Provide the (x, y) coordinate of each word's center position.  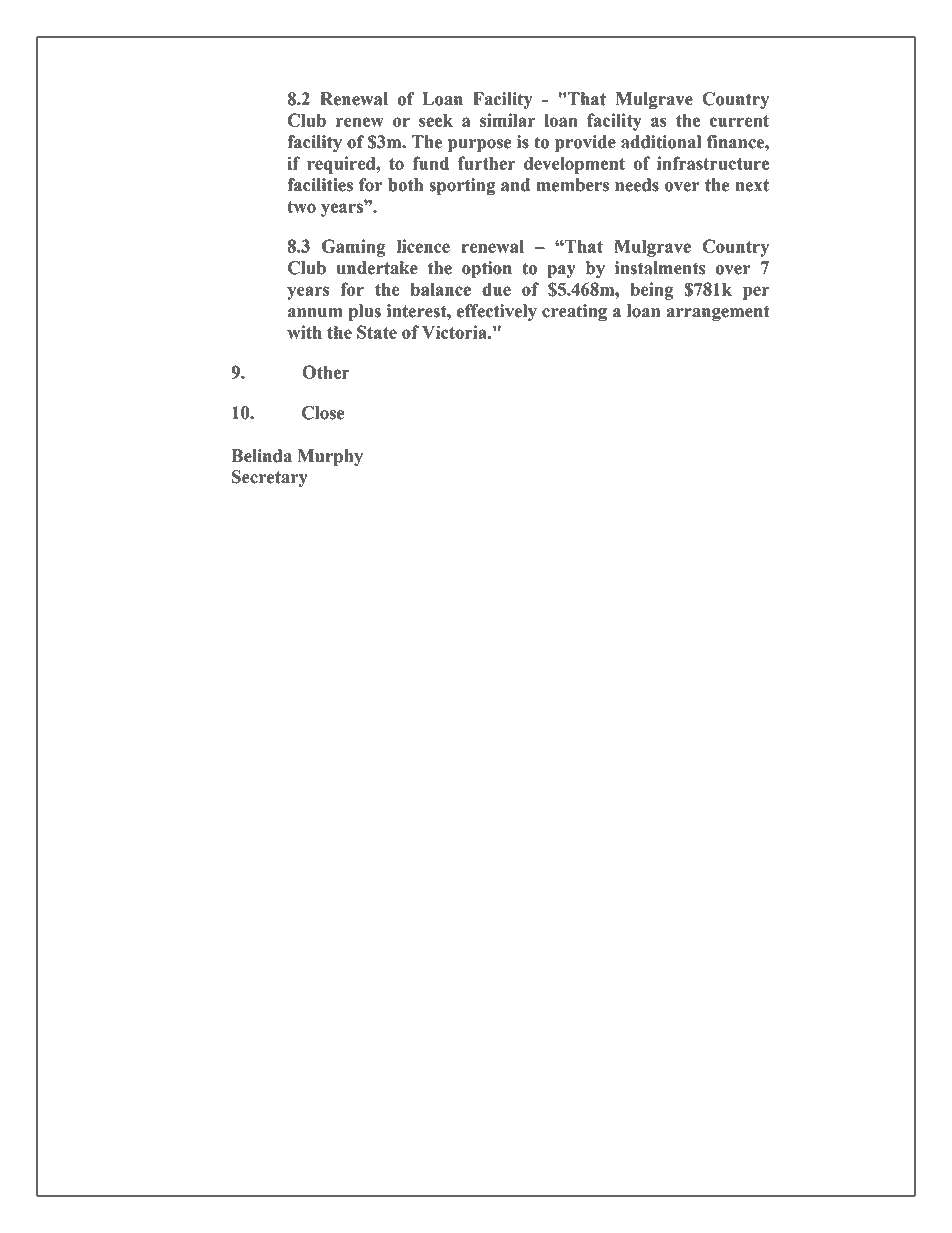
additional (661, 142)
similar (507, 120)
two (301, 207)
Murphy (330, 457)
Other (326, 372)
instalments (660, 268)
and (515, 185)
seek (436, 120)
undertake (377, 268)
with (304, 332)
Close (323, 413)
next (752, 185)
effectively (497, 312)
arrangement (718, 313)
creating (574, 313)
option (487, 269)
